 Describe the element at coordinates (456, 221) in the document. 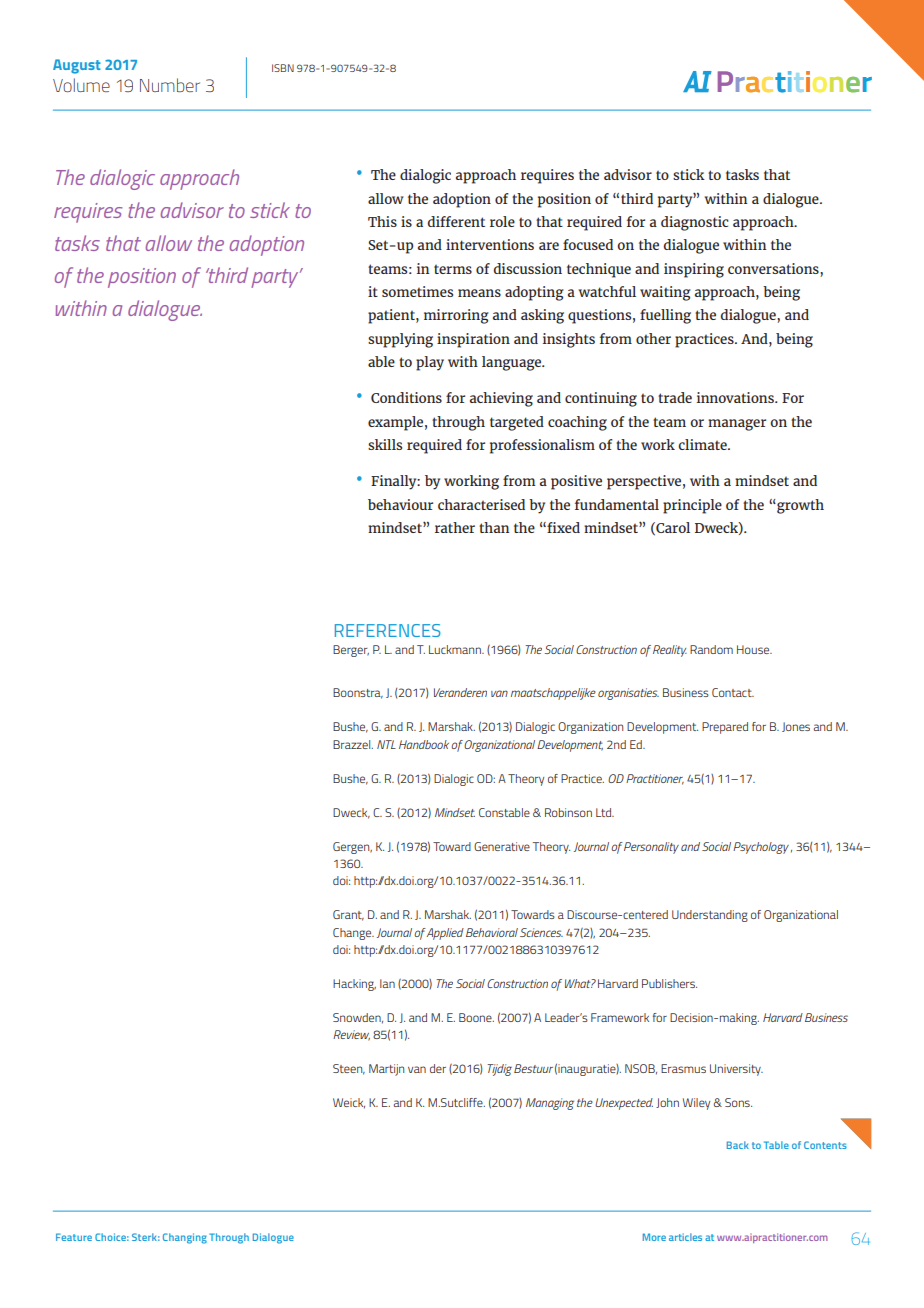

I see `different` at that location.
